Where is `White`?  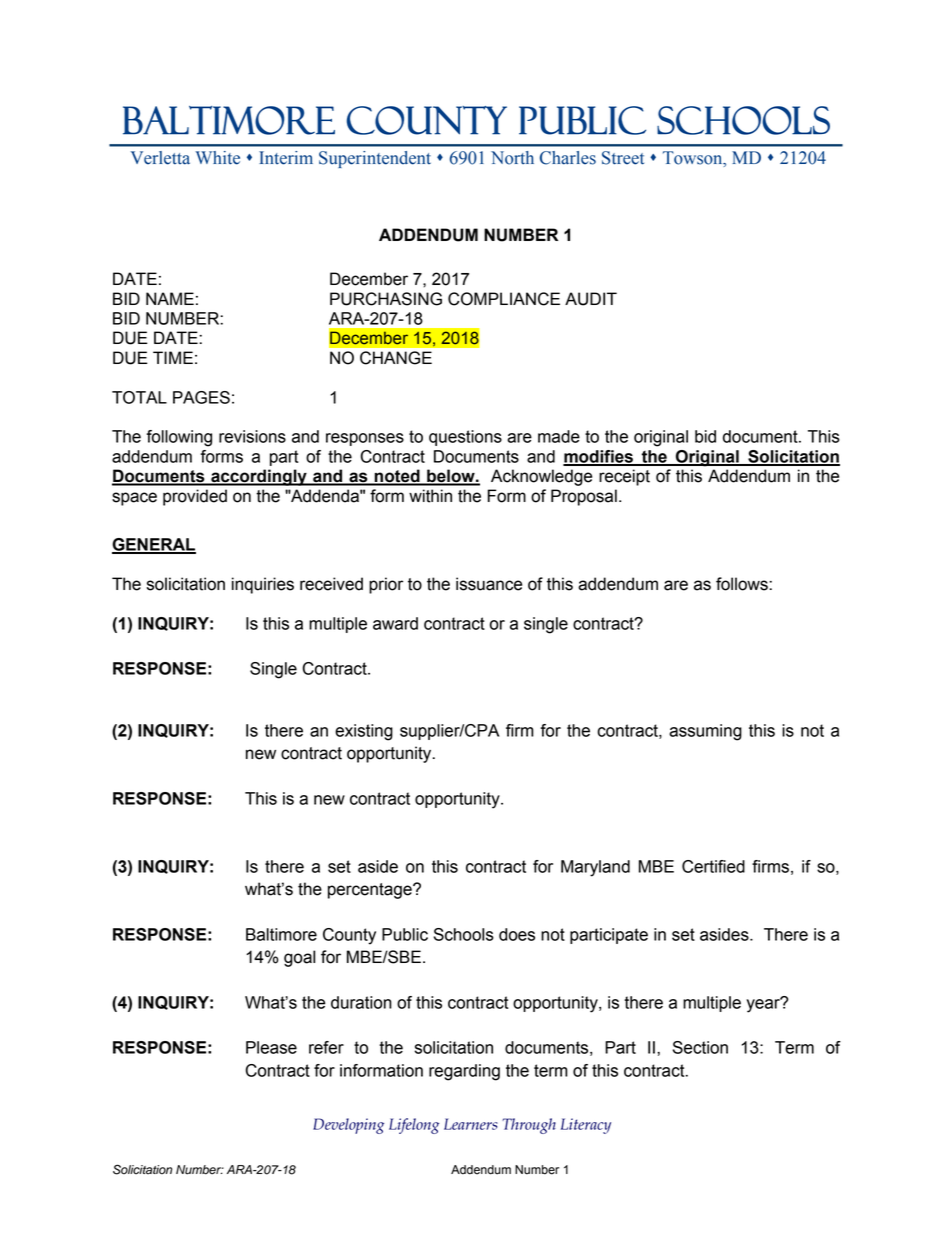
White is located at coordinates (218, 158).
